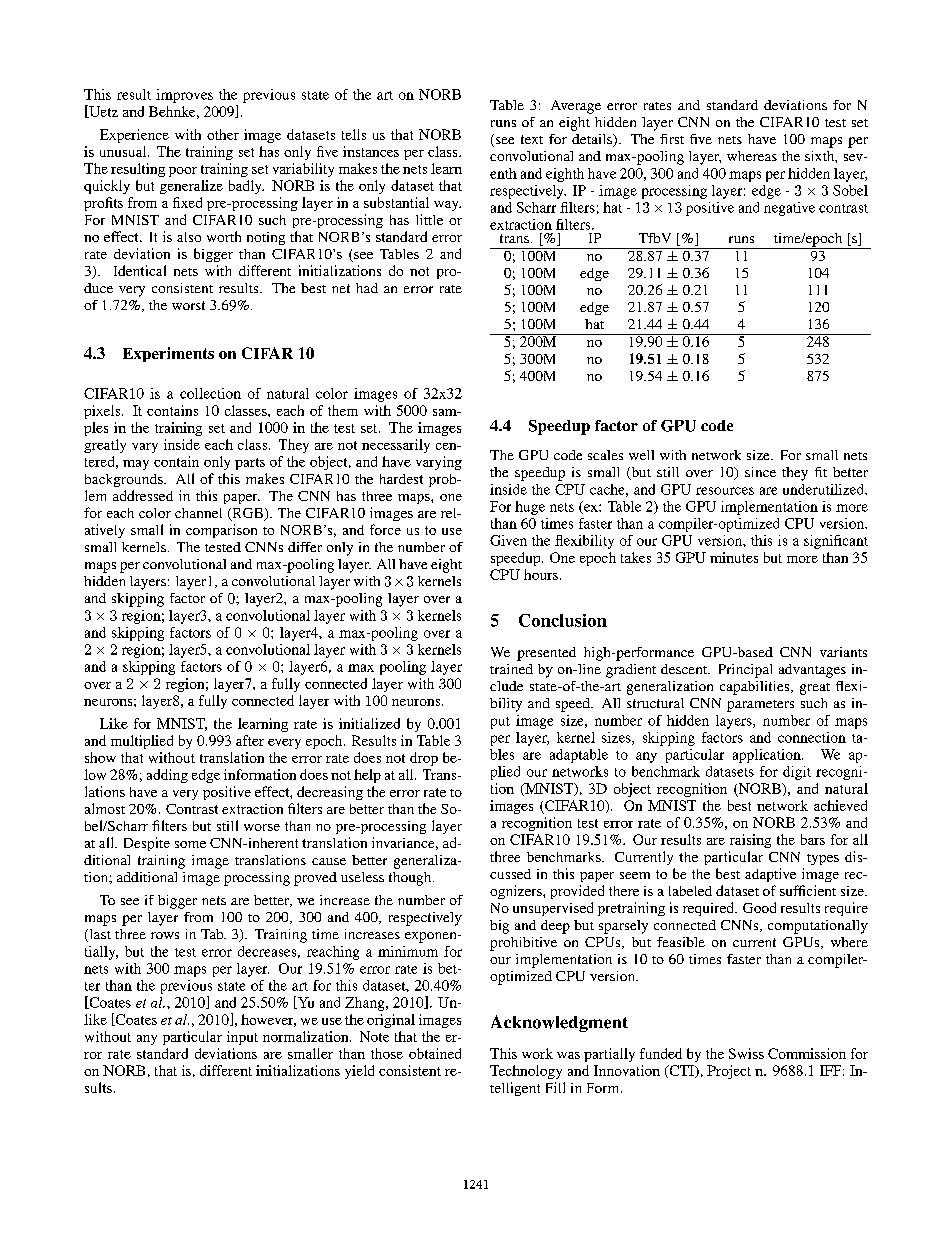  I want to click on text, so click(532, 139).
